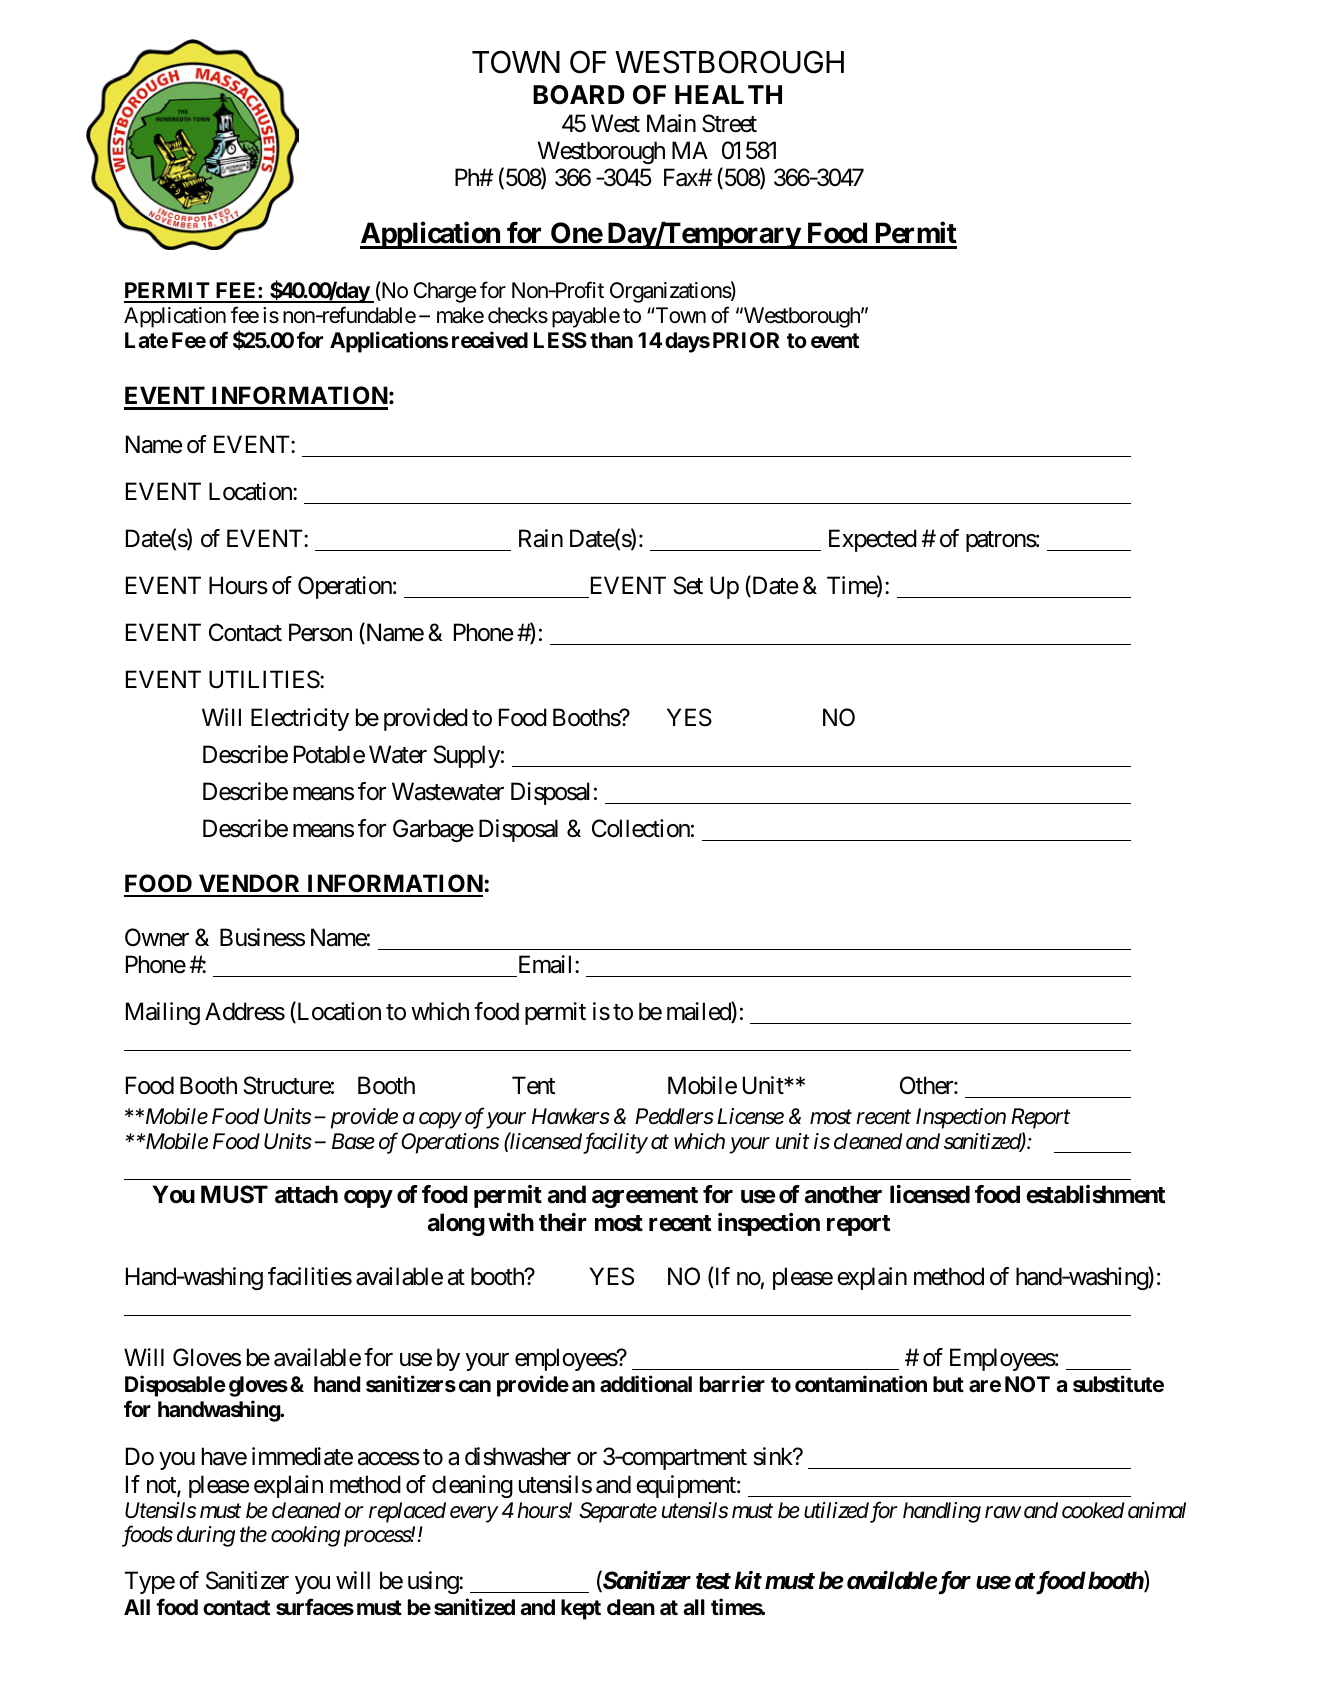  Describe the element at coordinates (948, 1384) in the screenshot. I see `but` at that location.
